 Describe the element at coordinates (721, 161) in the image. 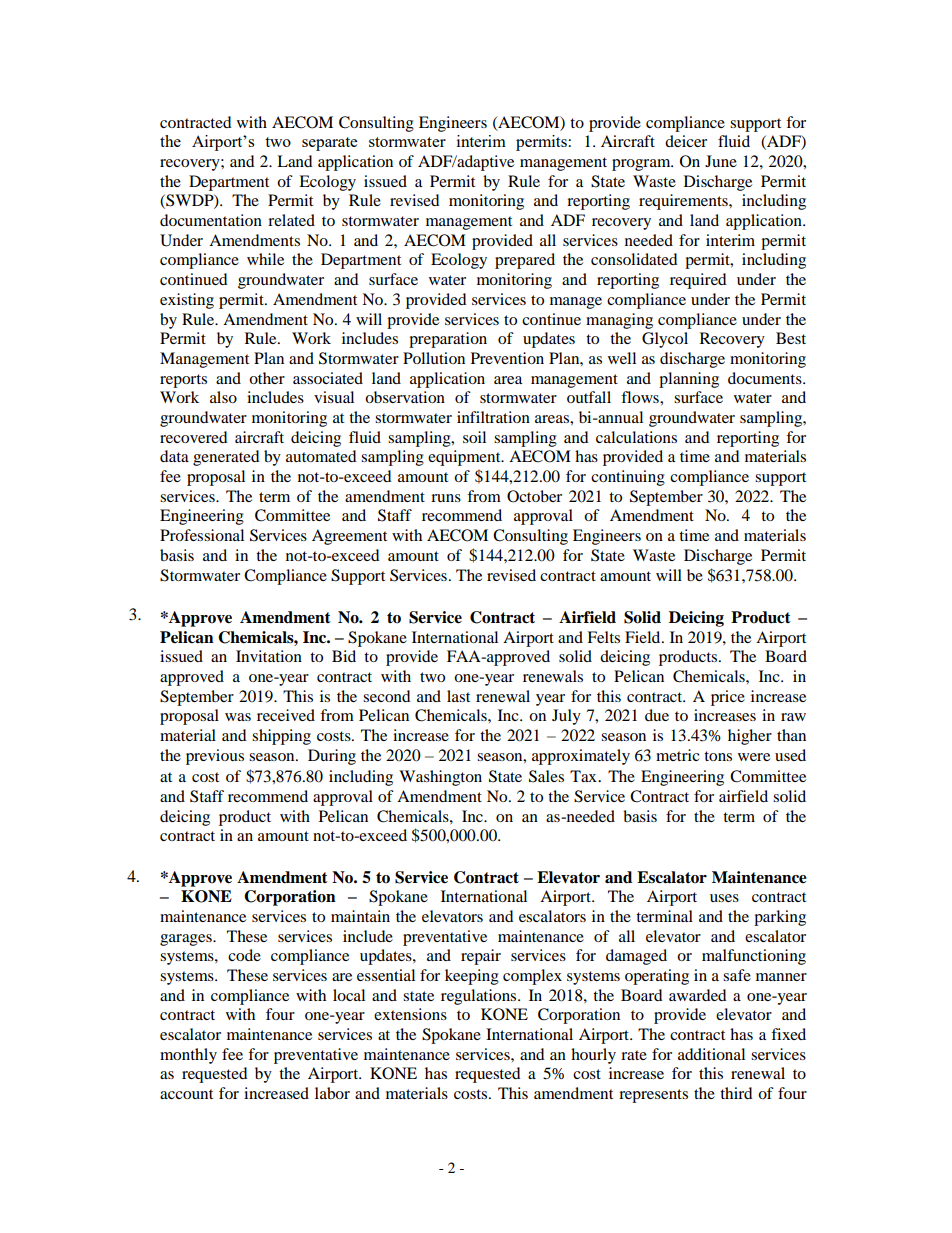

I see `June` at that location.
